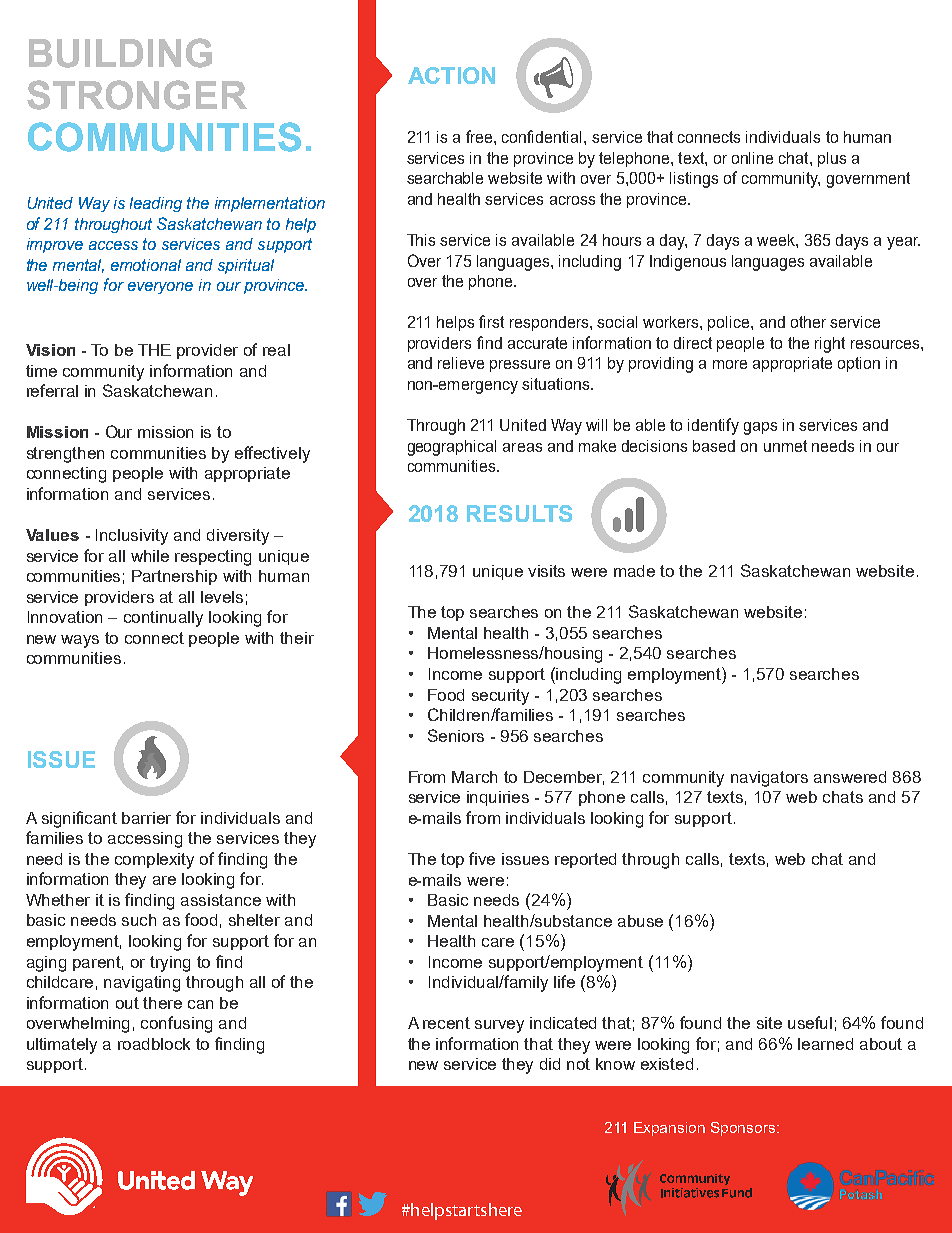 This screenshot has width=952, height=1233. Describe the element at coordinates (482, 858) in the screenshot. I see `five` at that location.
